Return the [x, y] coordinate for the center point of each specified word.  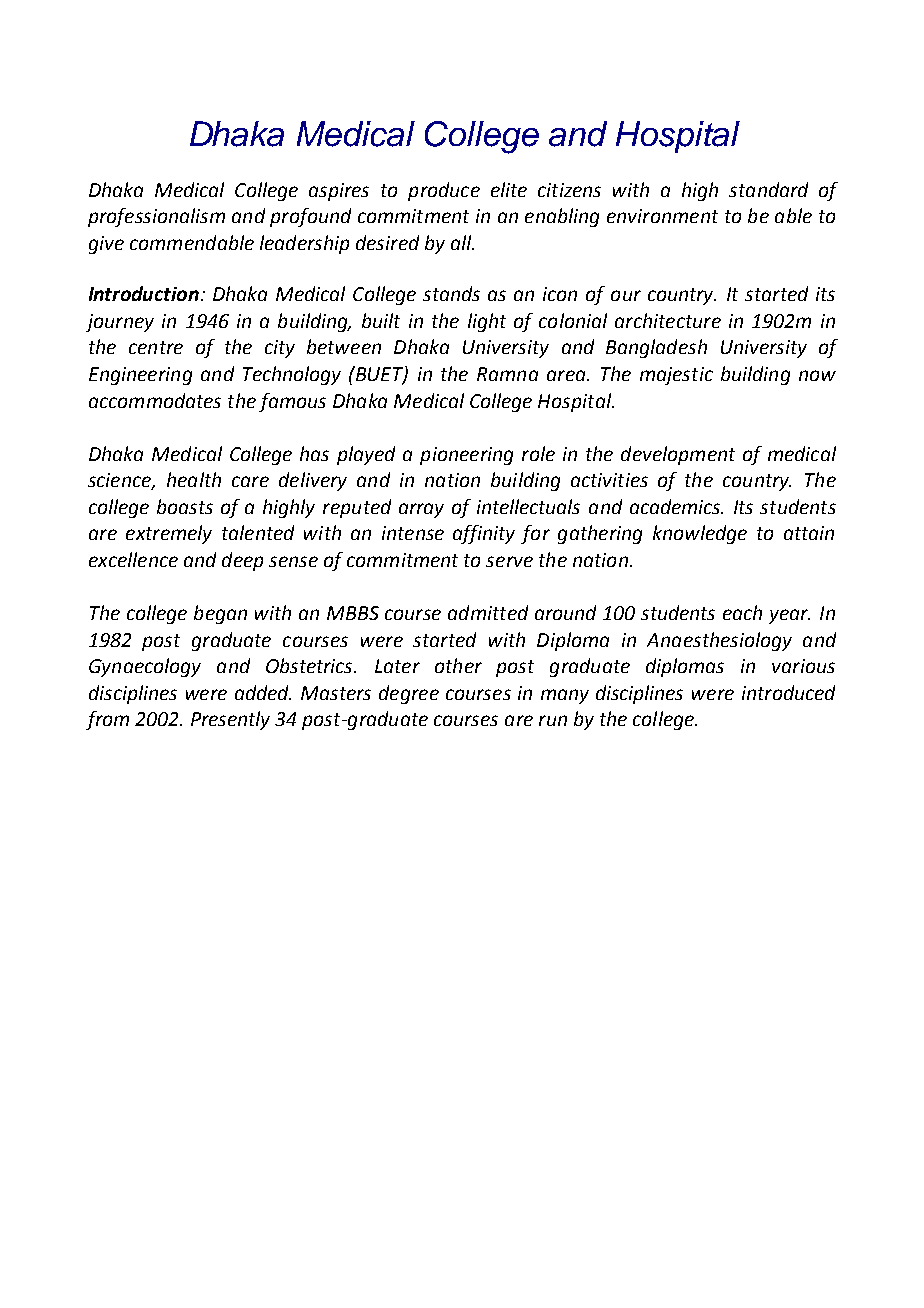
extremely [169, 534]
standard [768, 189]
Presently [230, 720]
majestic [676, 376]
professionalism [156, 217]
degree [409, 694]
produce [444, 191]
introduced [788, 692]
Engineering [140, 376]
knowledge [700, 534]
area [567, 375]
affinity [484, 534]
